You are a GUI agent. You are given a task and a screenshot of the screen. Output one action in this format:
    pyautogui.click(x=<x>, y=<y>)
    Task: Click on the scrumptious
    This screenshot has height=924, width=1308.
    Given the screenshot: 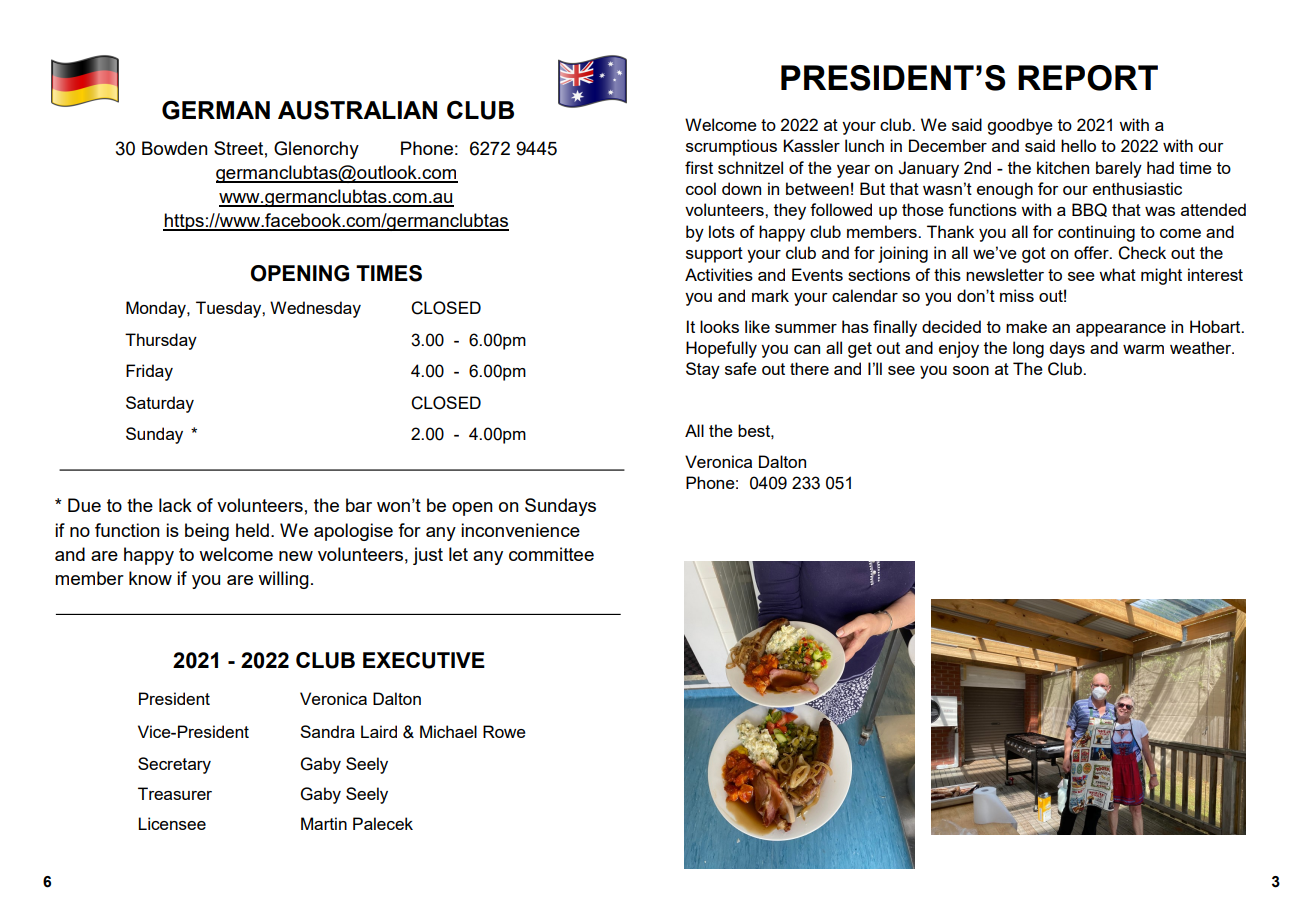 What is the action you would take?
    pyautogui.click(x=731, y=147)
